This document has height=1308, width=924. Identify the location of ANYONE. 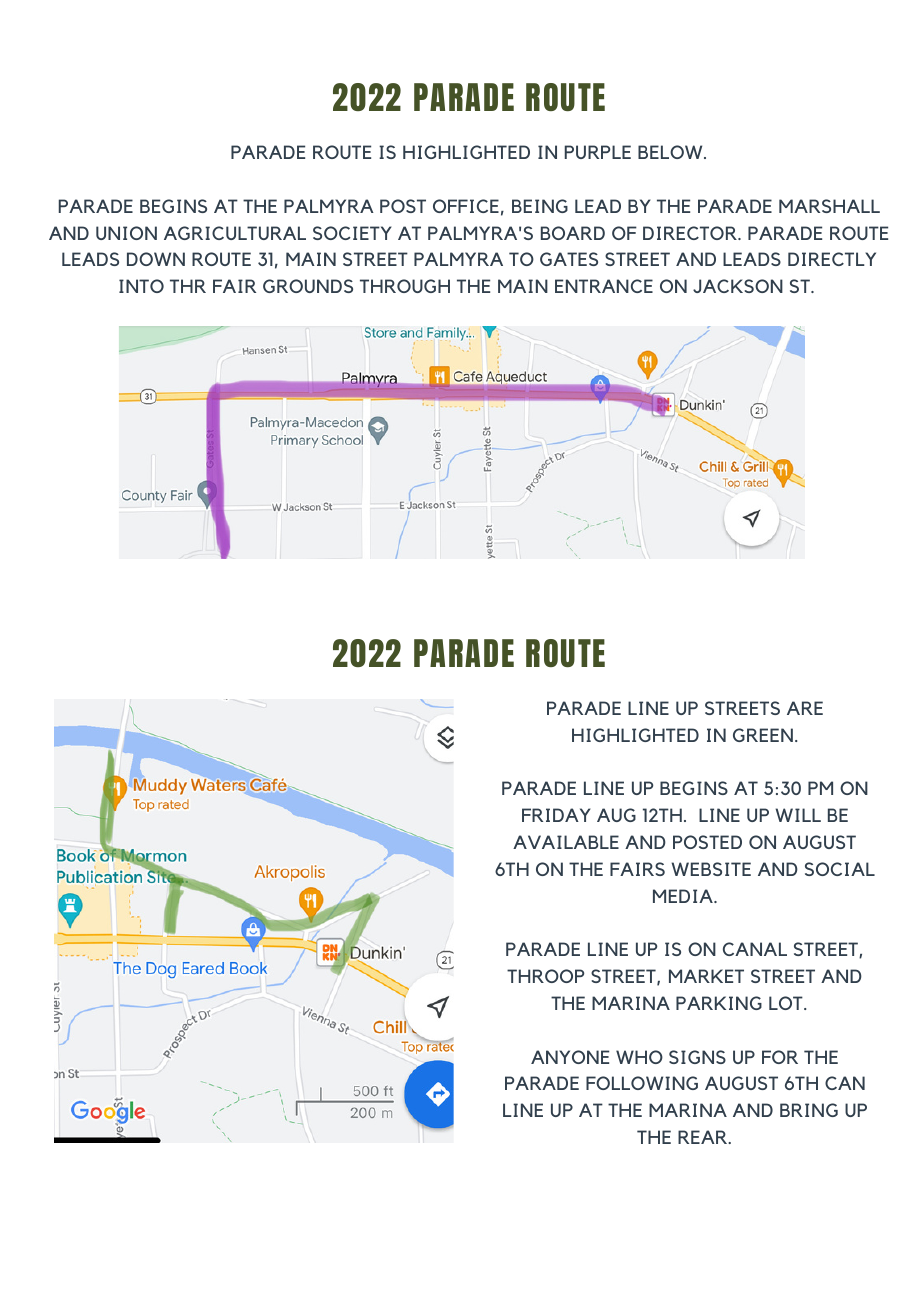
(570, 1057).
